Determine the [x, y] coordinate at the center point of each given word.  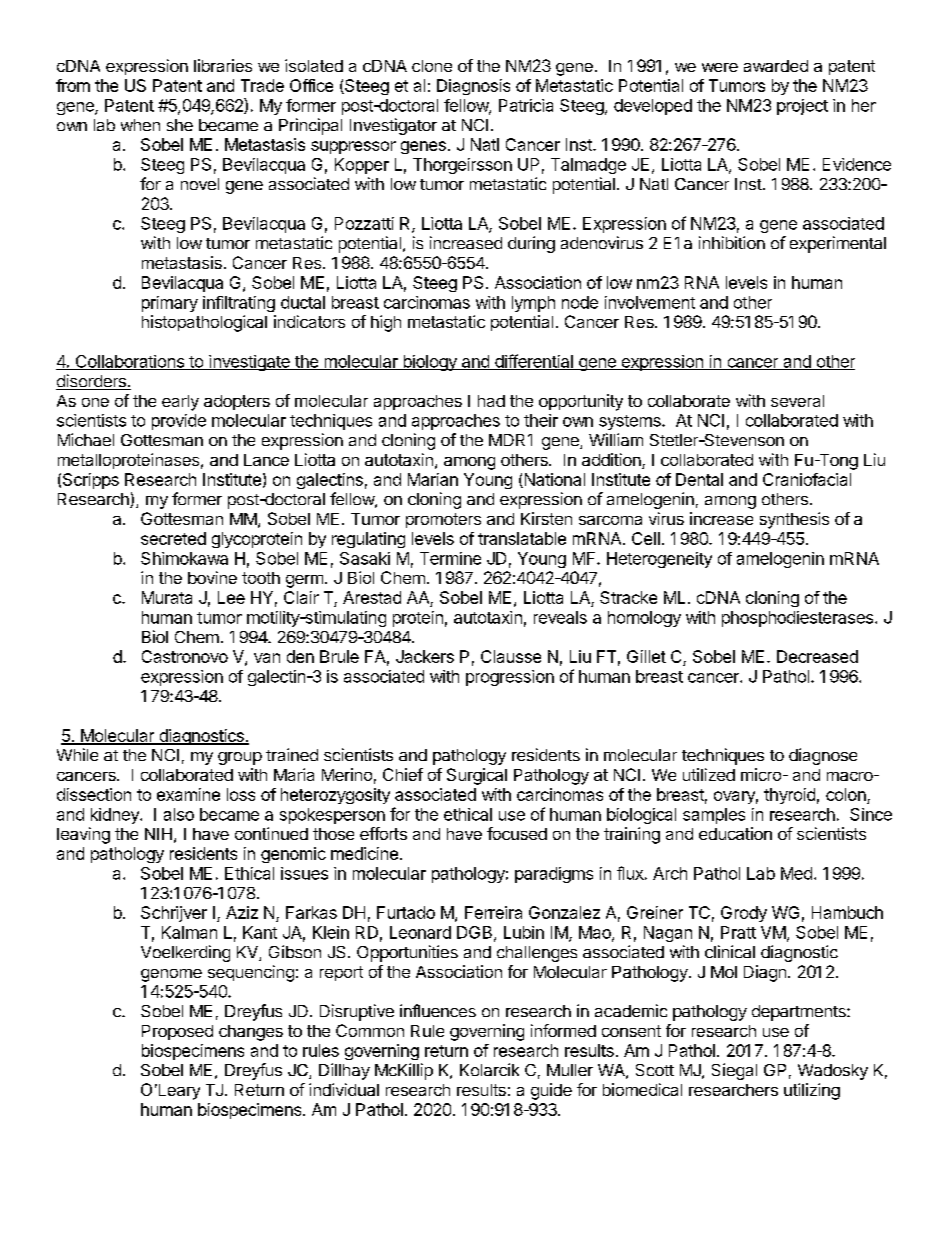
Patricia [526, 105]
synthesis [794, 520]
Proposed [177, 1032]
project [802, 107]
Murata [167, 597]
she [180, 125]
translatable [522, 538]
